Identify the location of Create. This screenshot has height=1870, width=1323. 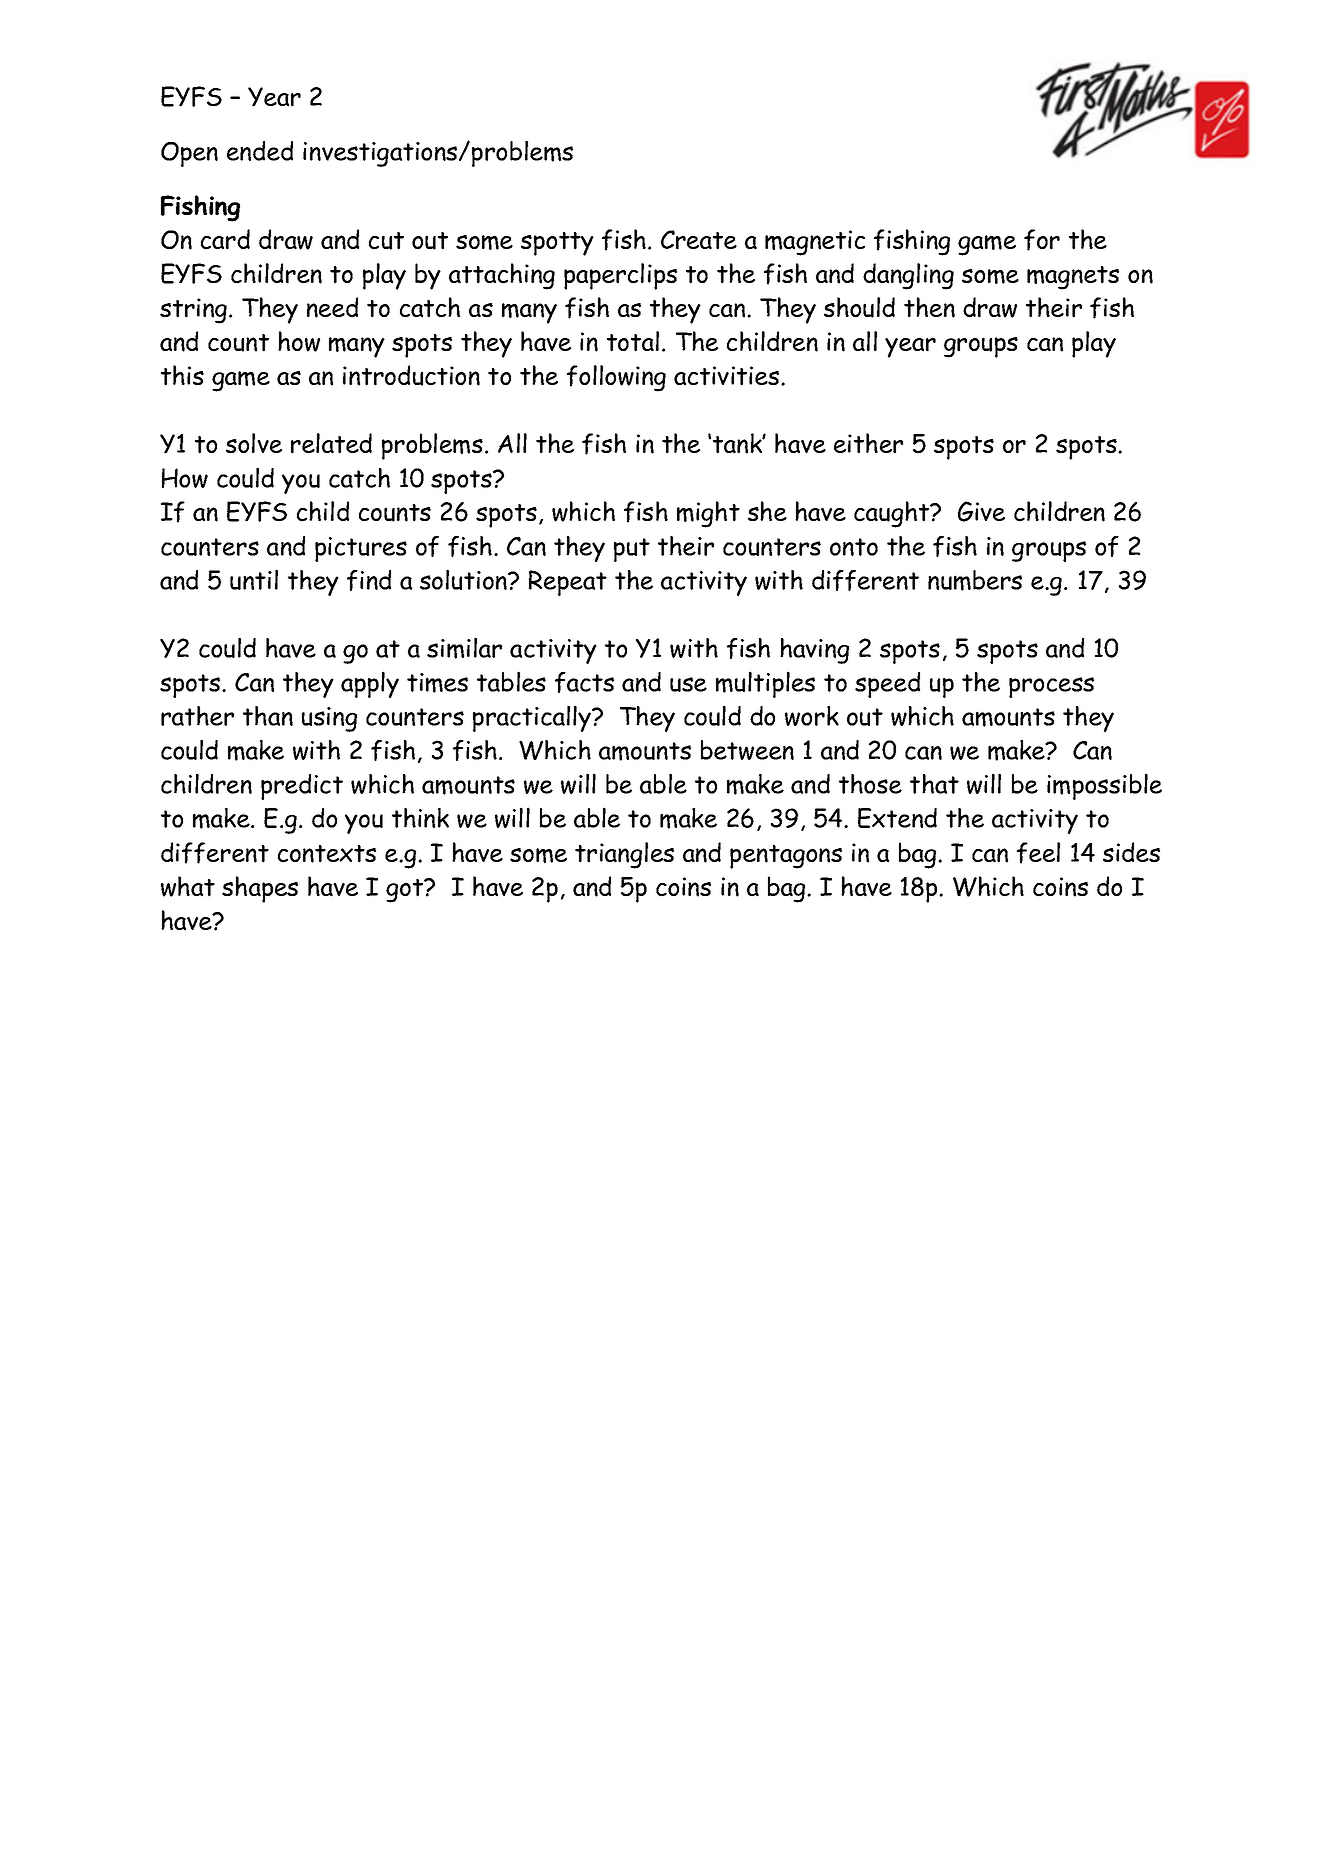
(699, 240).
